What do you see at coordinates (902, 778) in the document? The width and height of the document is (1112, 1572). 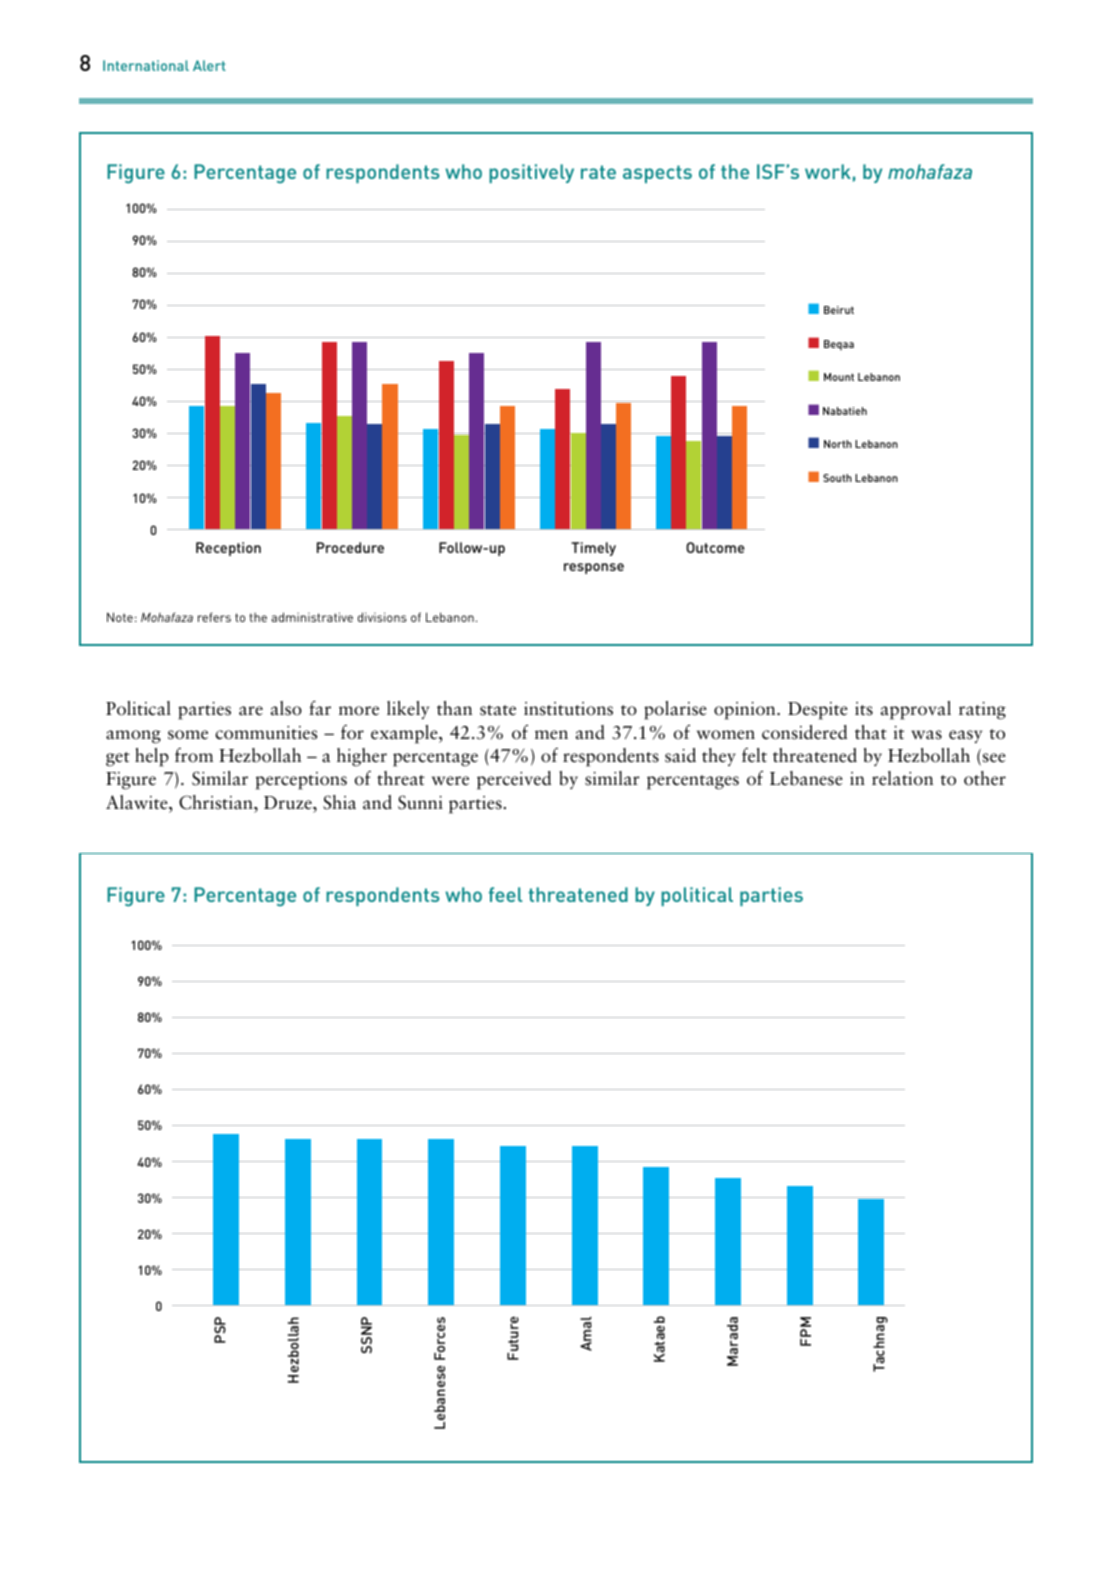 I see `relation` at bounding box center [902, 778].
